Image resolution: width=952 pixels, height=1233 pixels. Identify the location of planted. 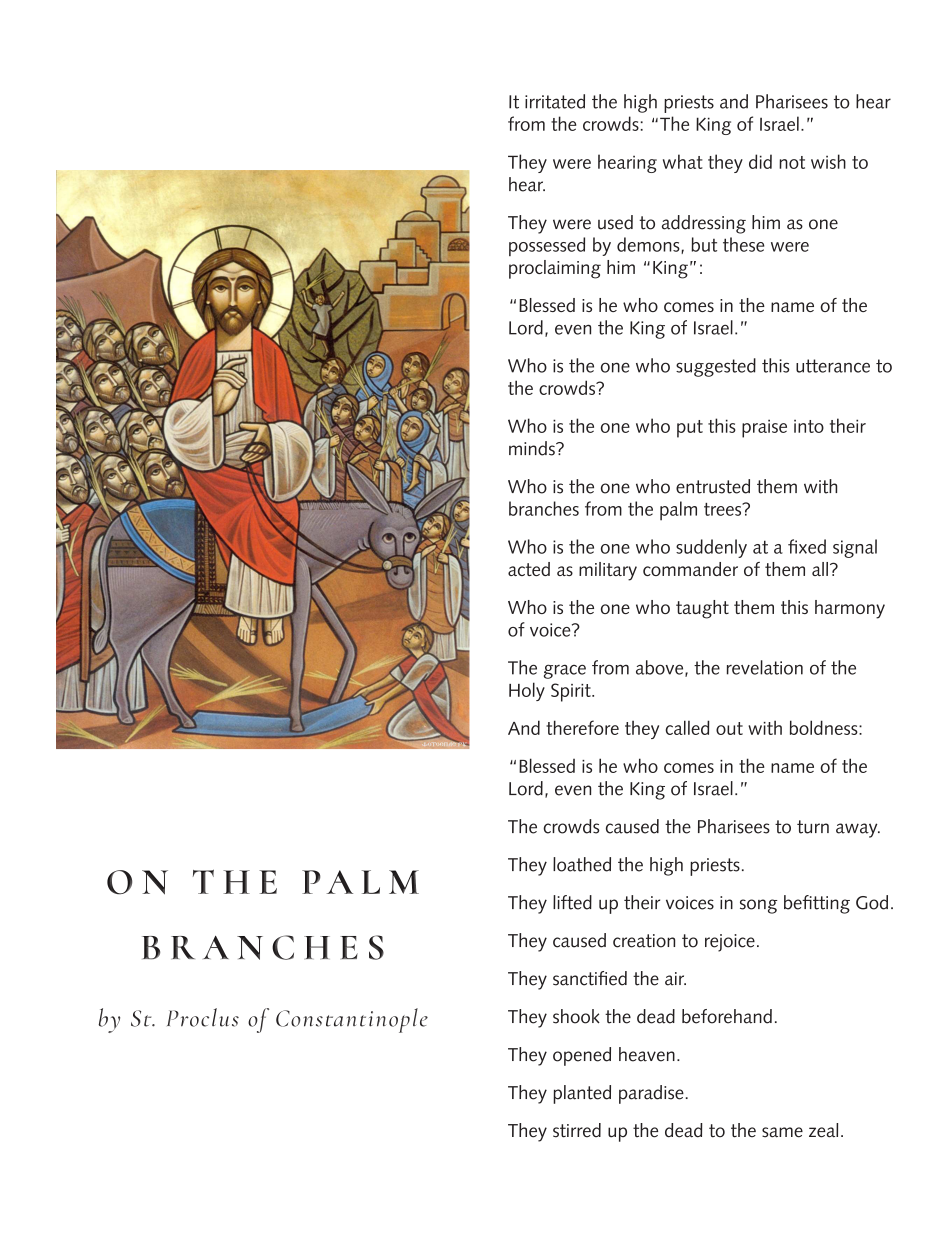
(582, 1094).
